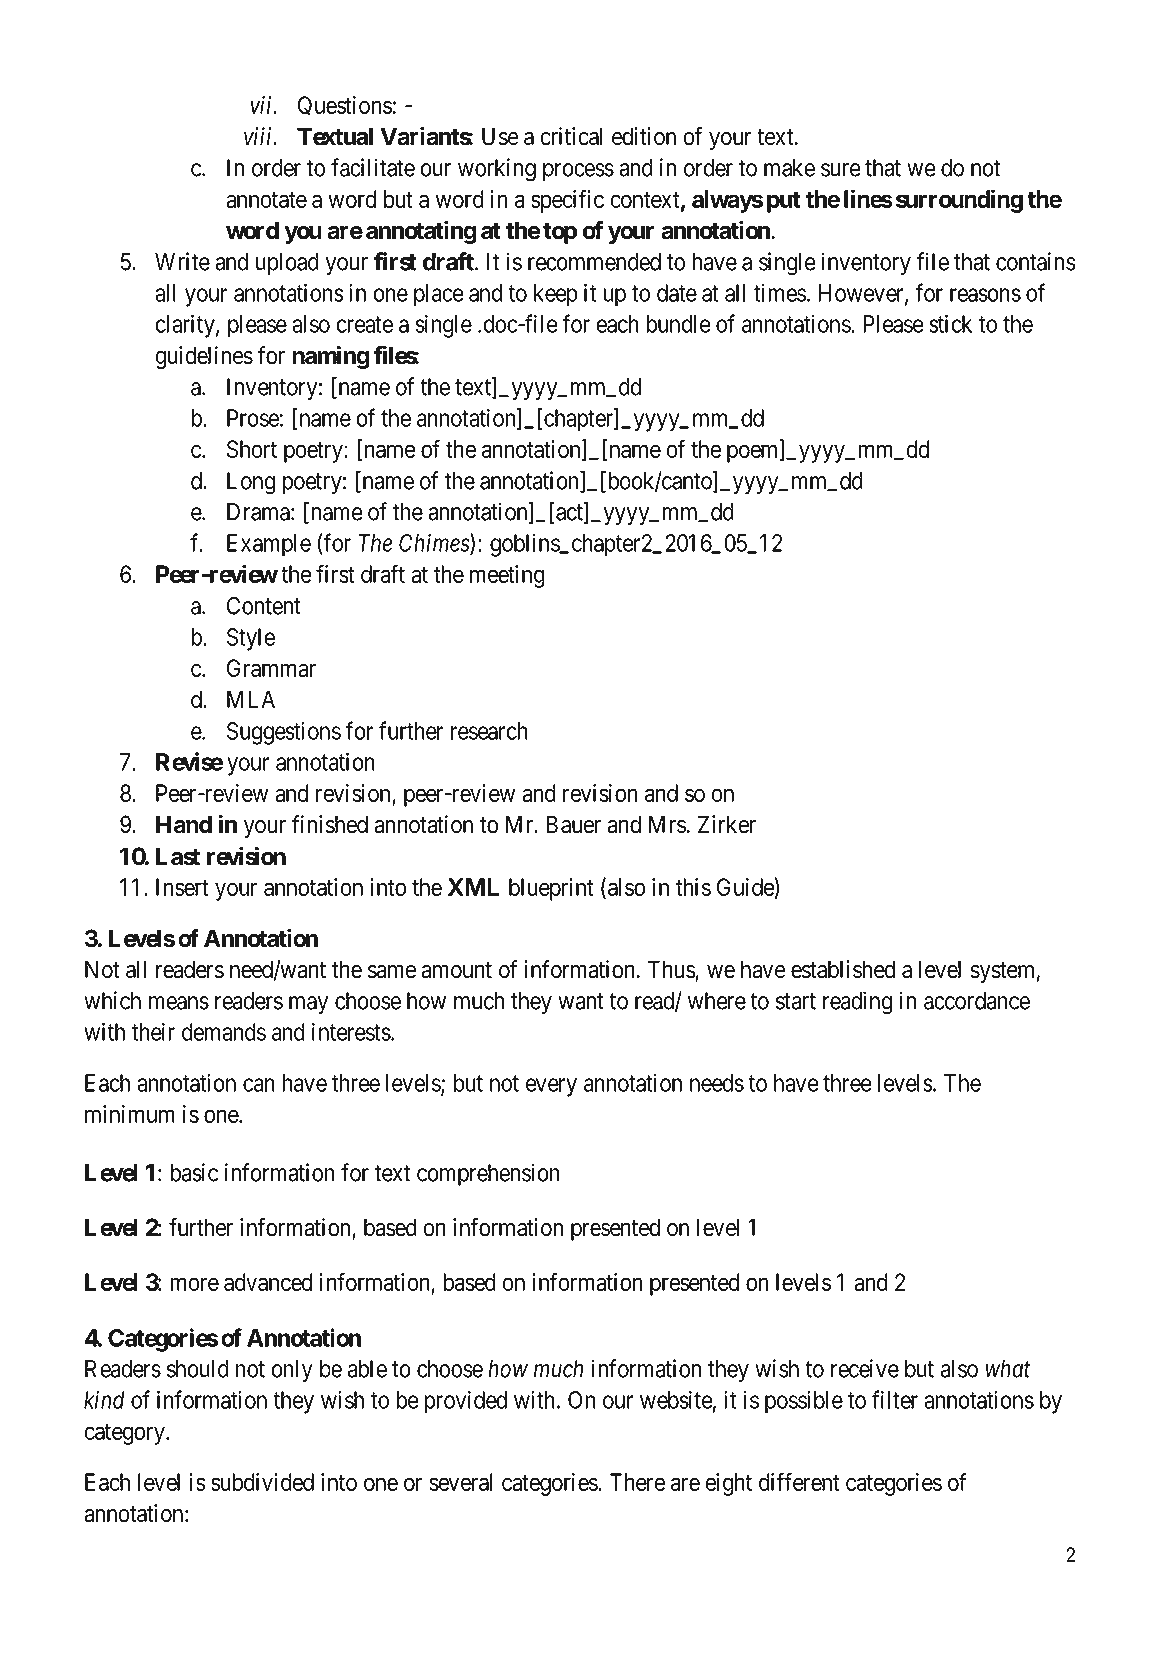 Image resolution: width=1173 pixels, height=1659 pixels. Describe the element at coordinates (841, 170) in the screenshot. I see `sure` at that location.
